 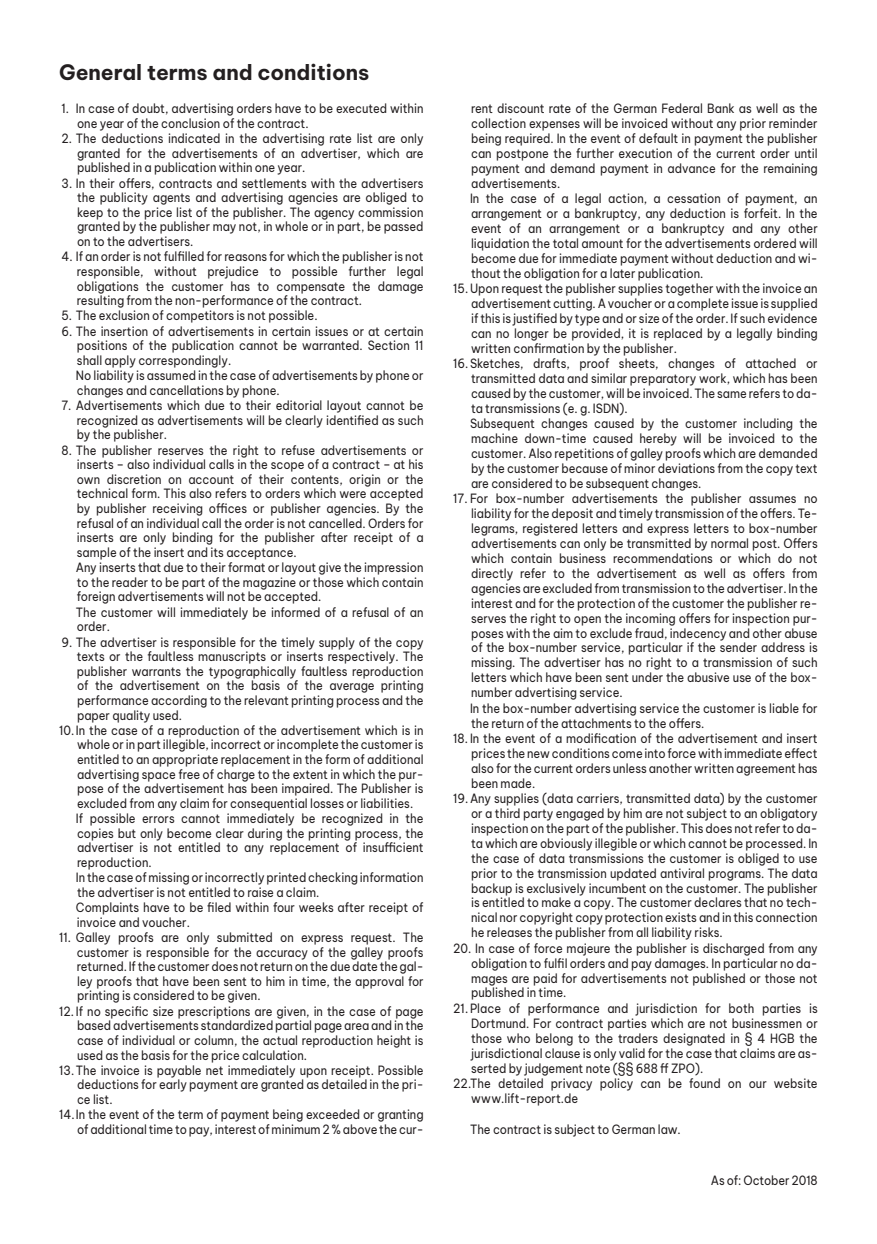 I want to click on Federal, so click(x=682, y=108).
